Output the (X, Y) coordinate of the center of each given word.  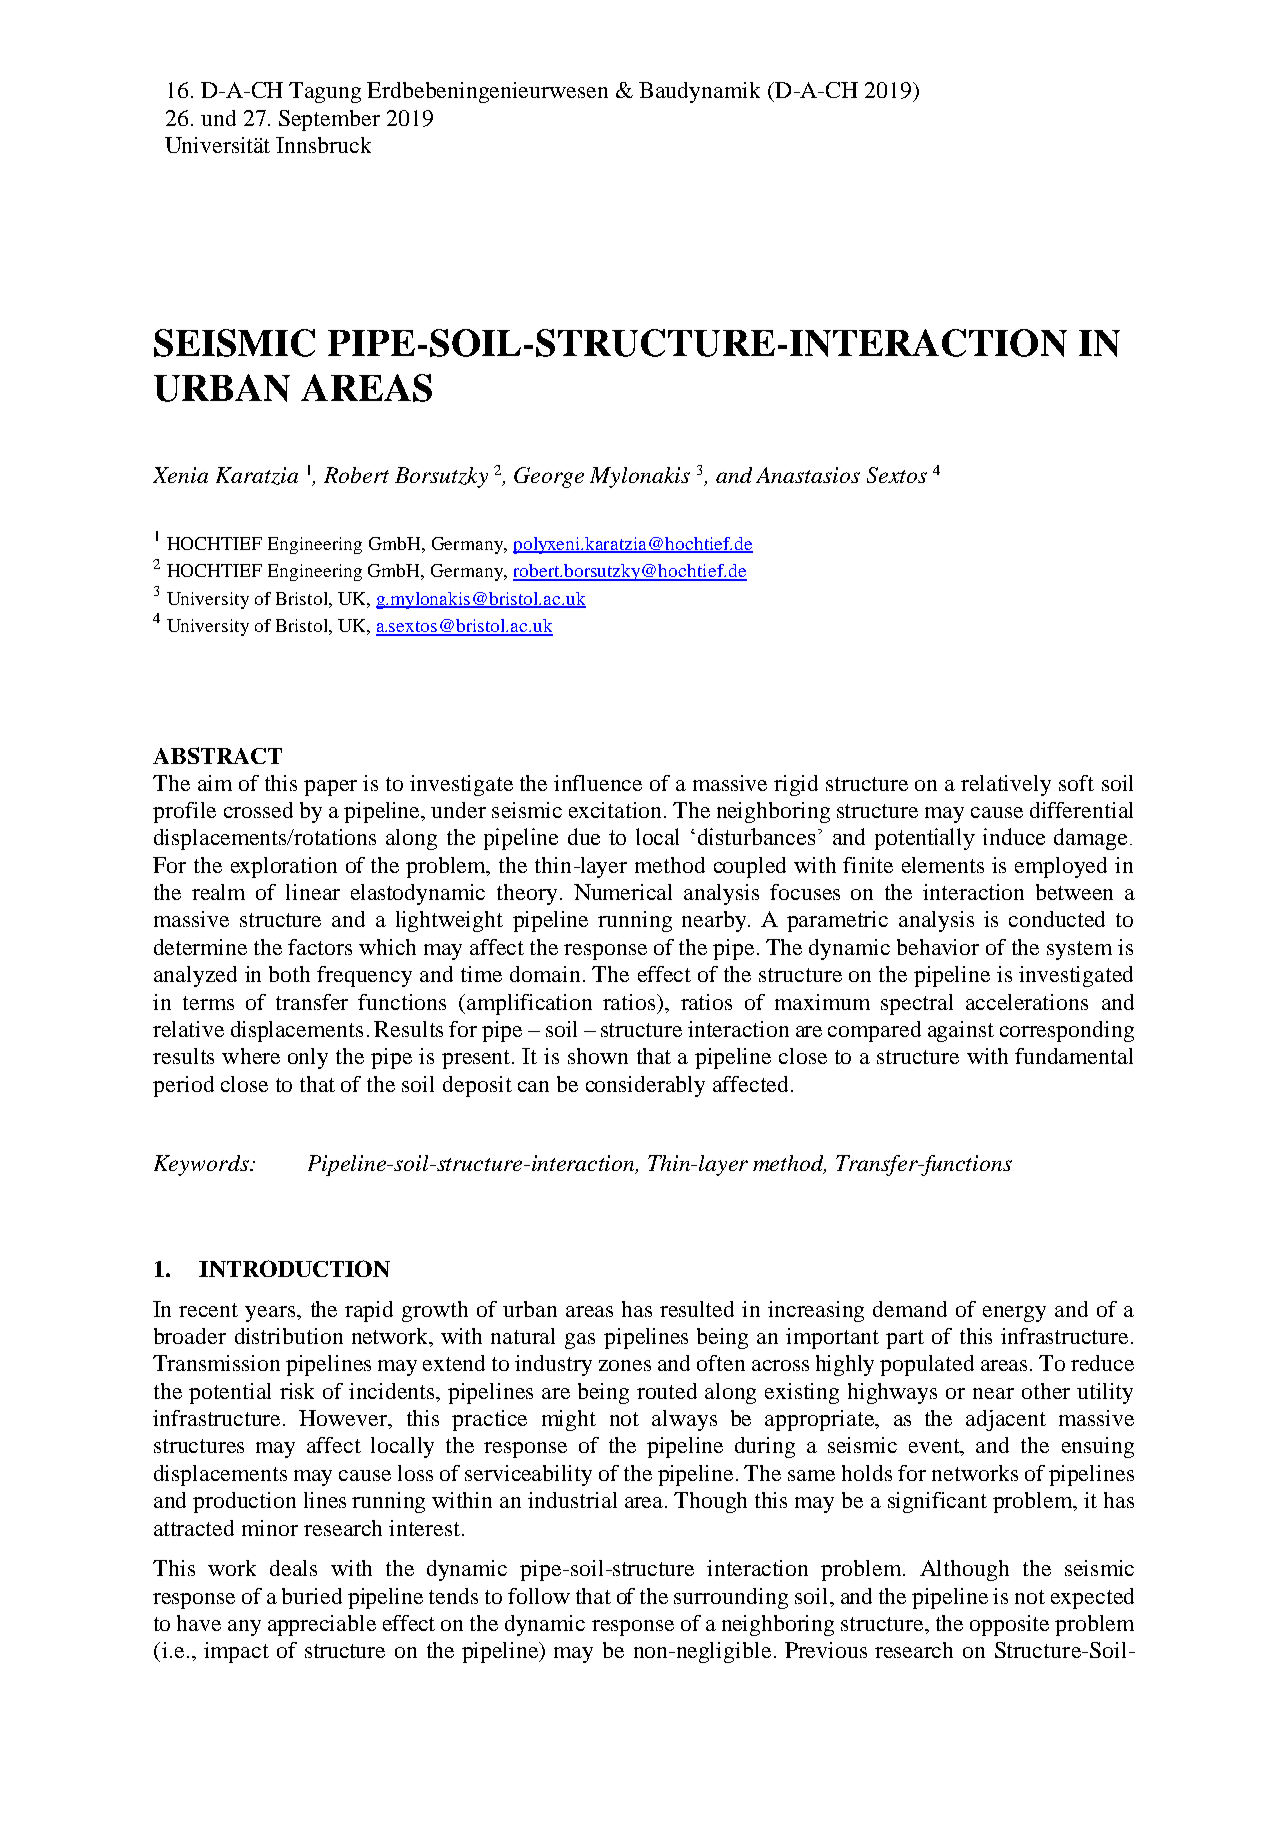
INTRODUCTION (294, 1268)
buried (312, 1596)
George (549, 477)
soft (1076, 783)
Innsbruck (323, 145)
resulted (697, 1309)
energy (1014, 1314)
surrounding (731, 1598)
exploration (284, 867)
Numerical (623, 892)
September (329, 120)
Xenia (180, 475)
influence (598, 783)
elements (943, 865)
